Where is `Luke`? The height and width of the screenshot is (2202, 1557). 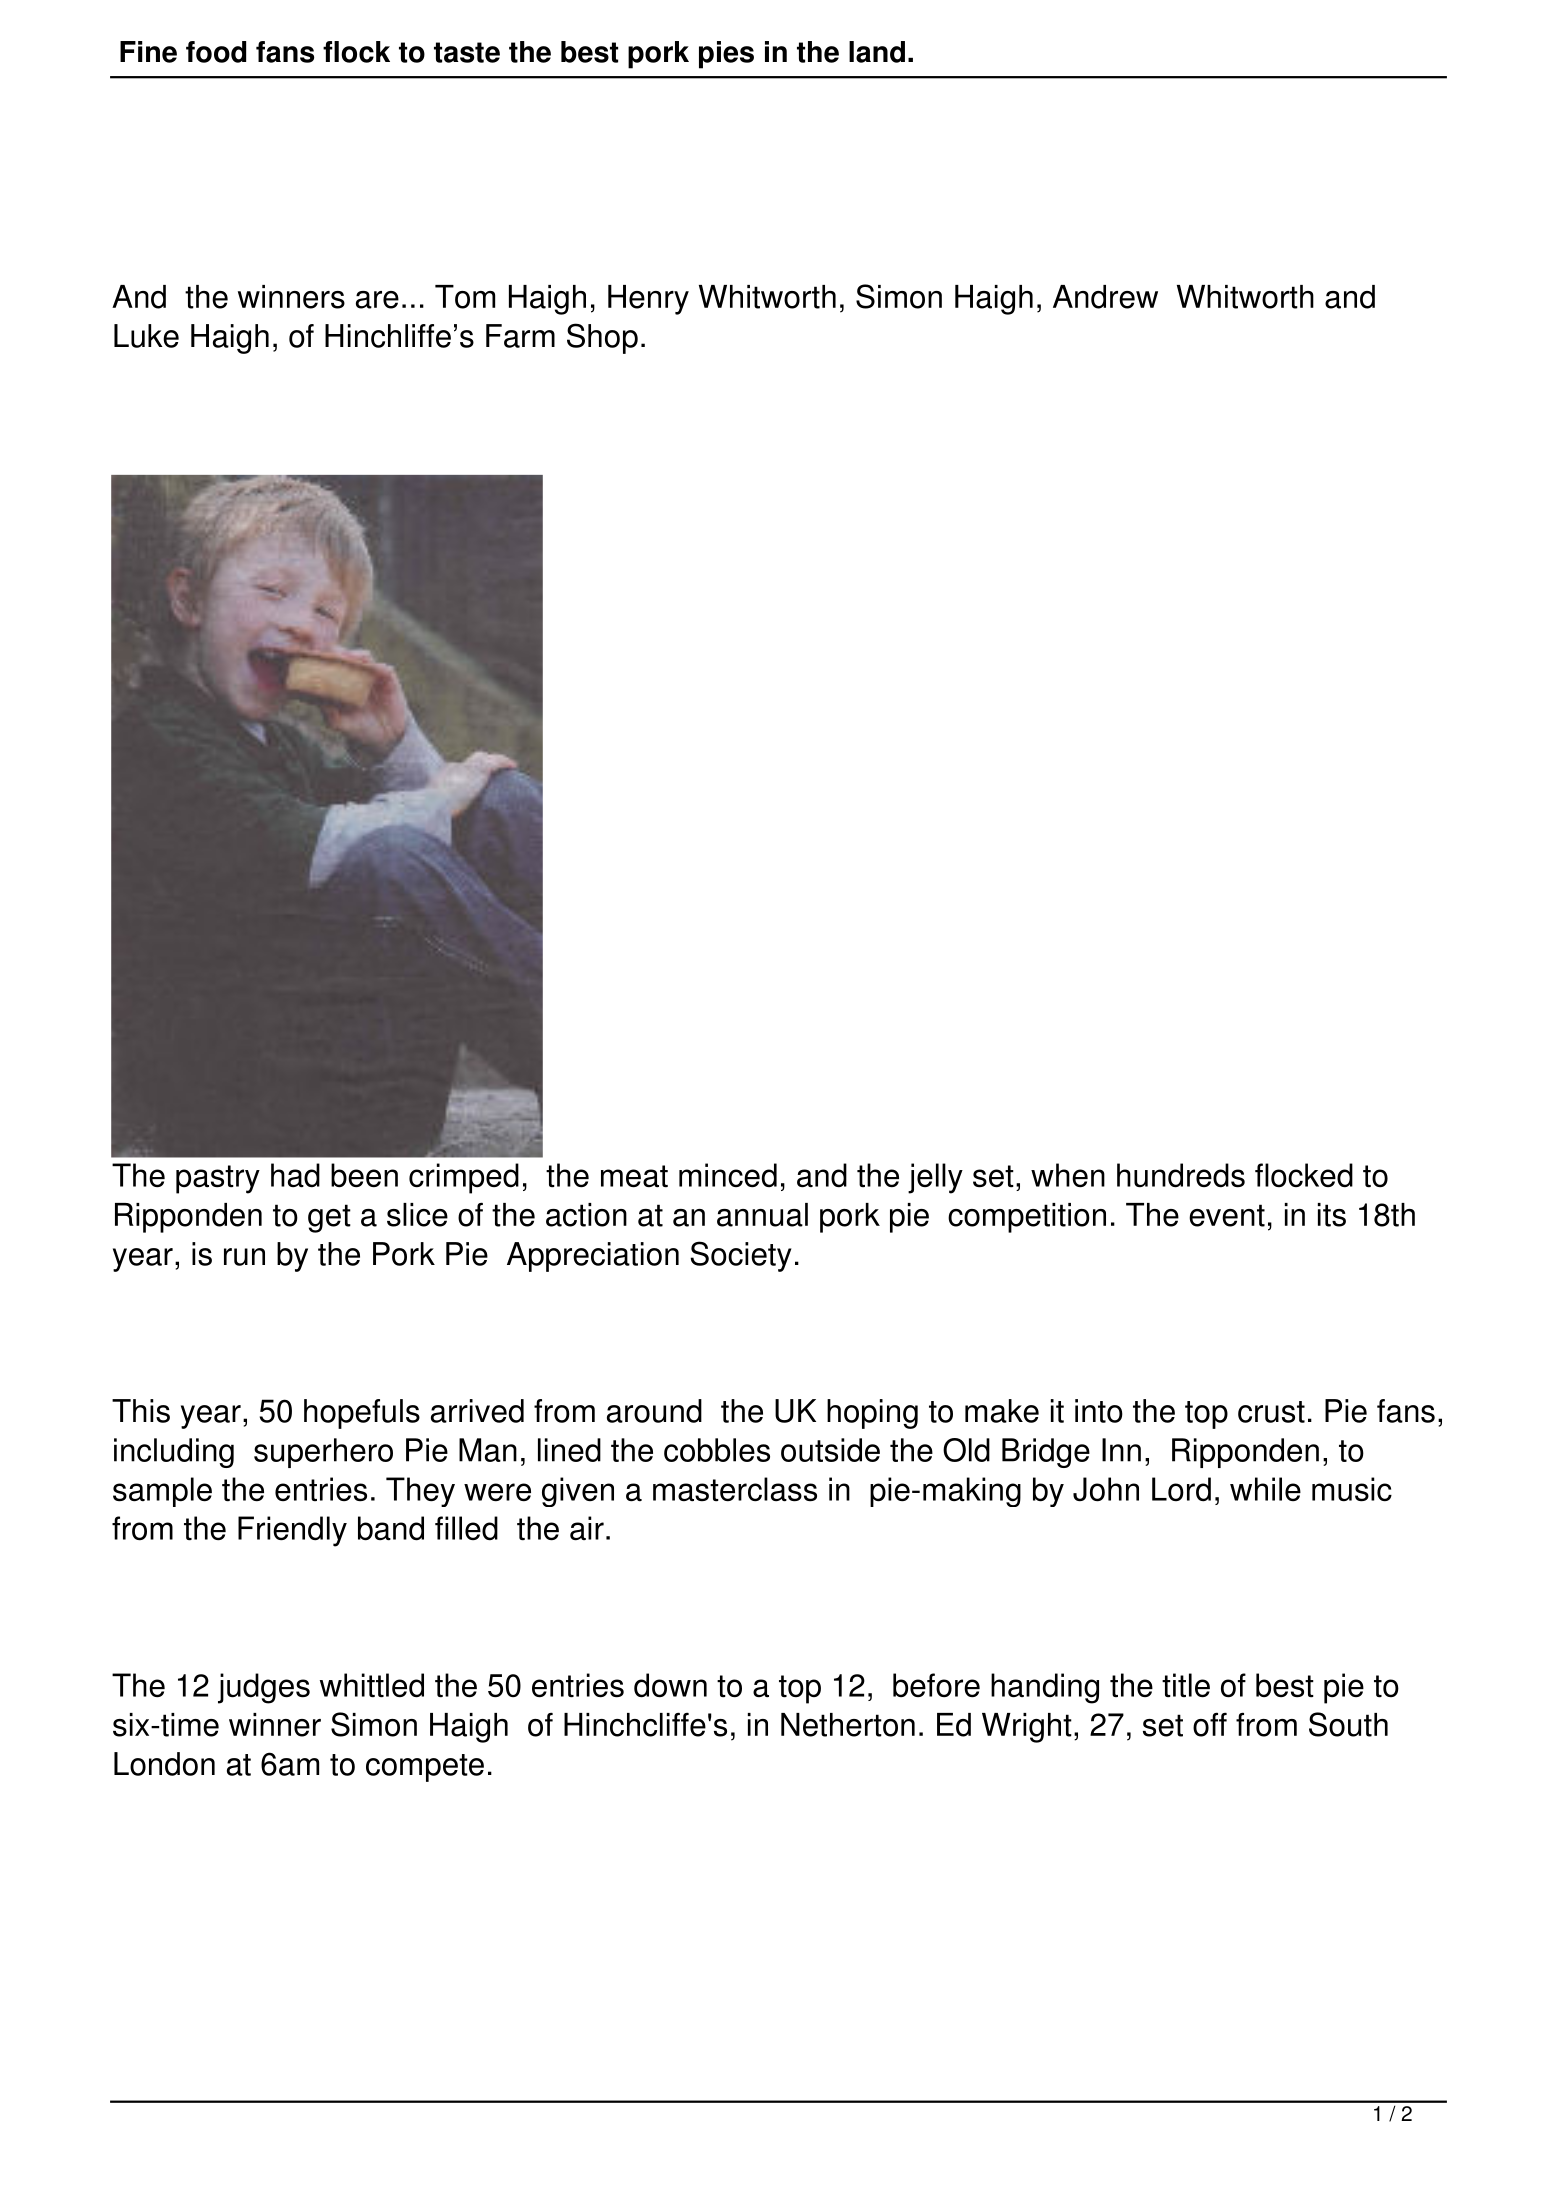 Luke is located at coordinates (146, 336).
